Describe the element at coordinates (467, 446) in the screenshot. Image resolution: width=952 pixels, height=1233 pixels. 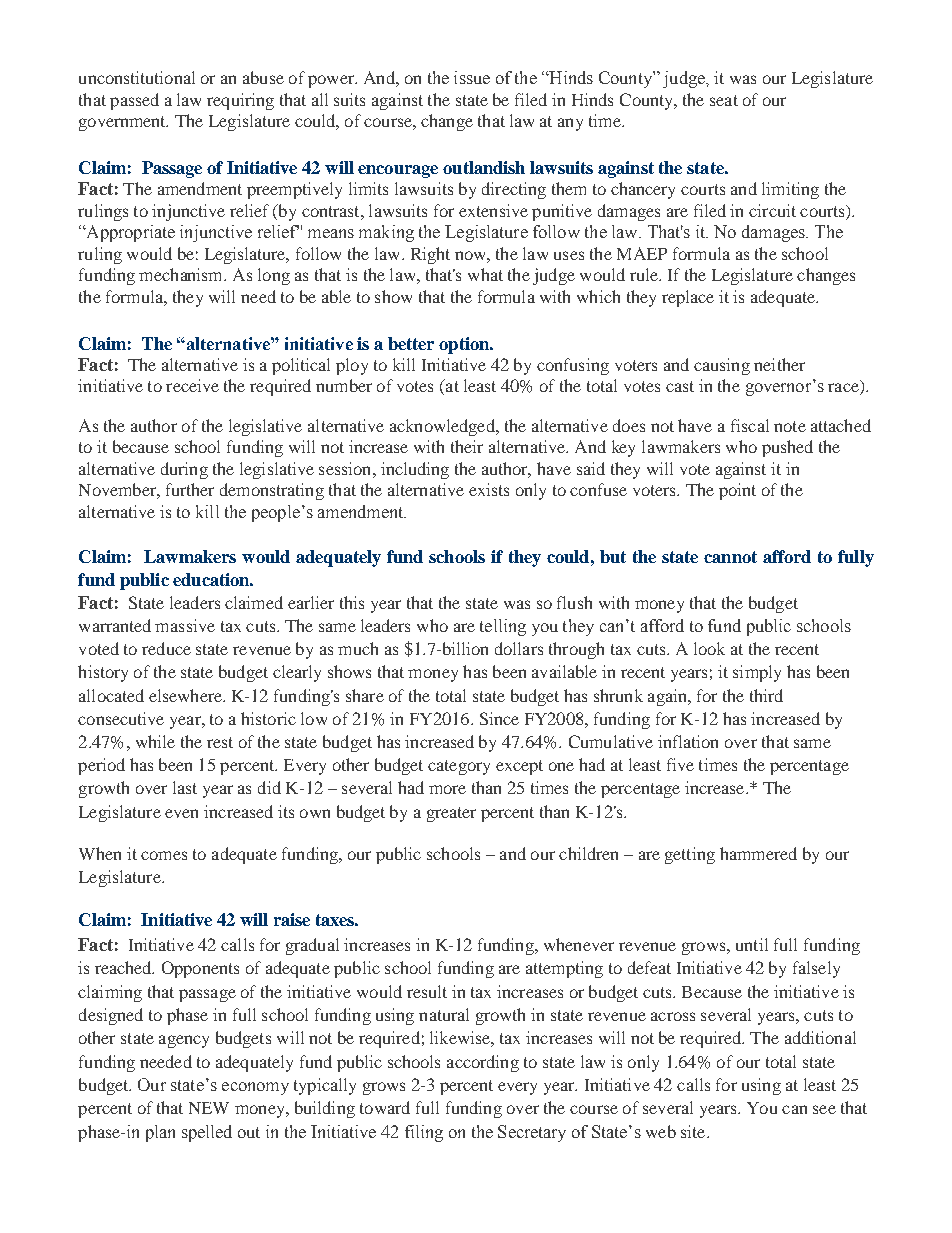
I see `their` at that location.
